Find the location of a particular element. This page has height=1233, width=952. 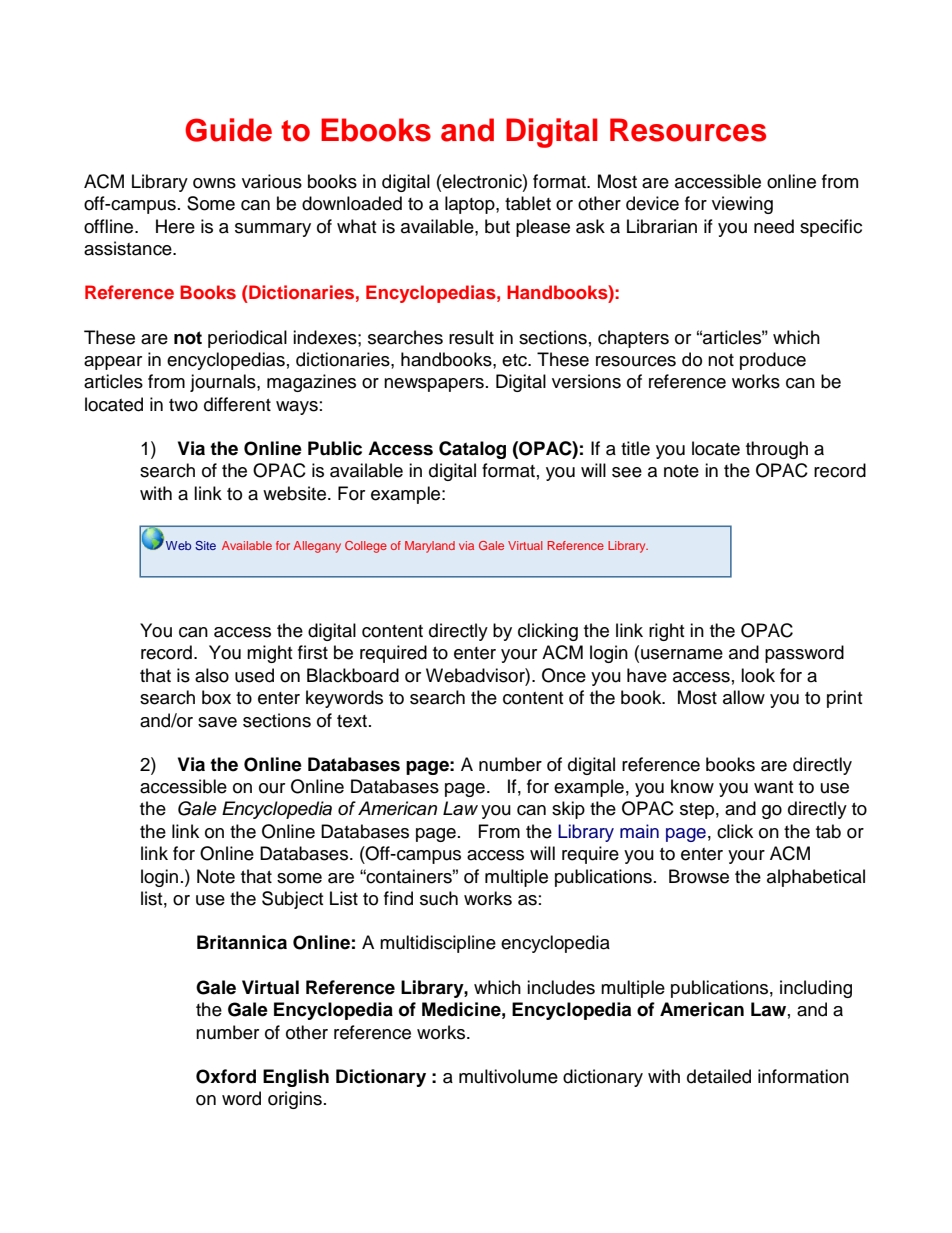

viewing is located at coordinates (742, 205).
